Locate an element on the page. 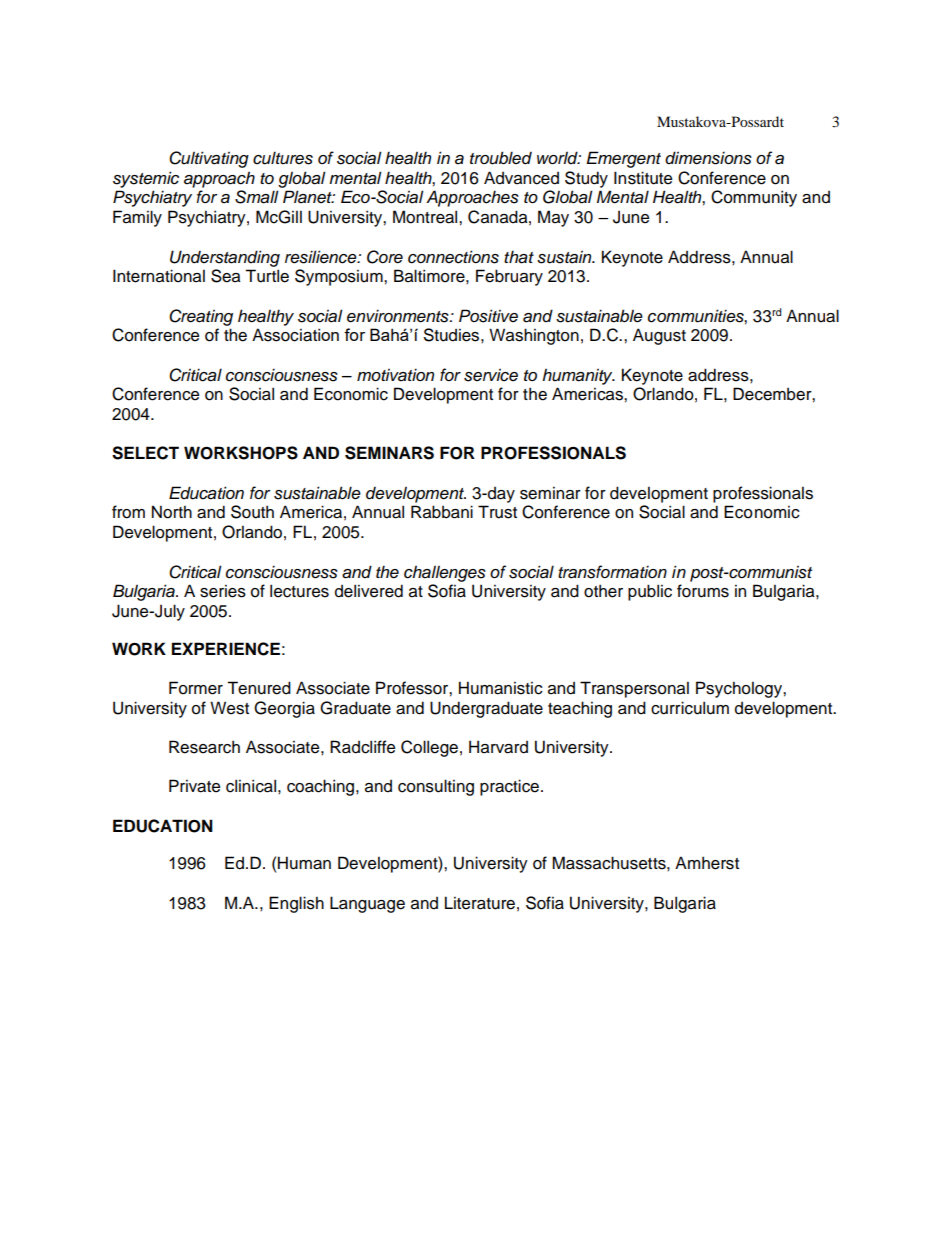  Cultivating is located at coordinates (209, 159).
